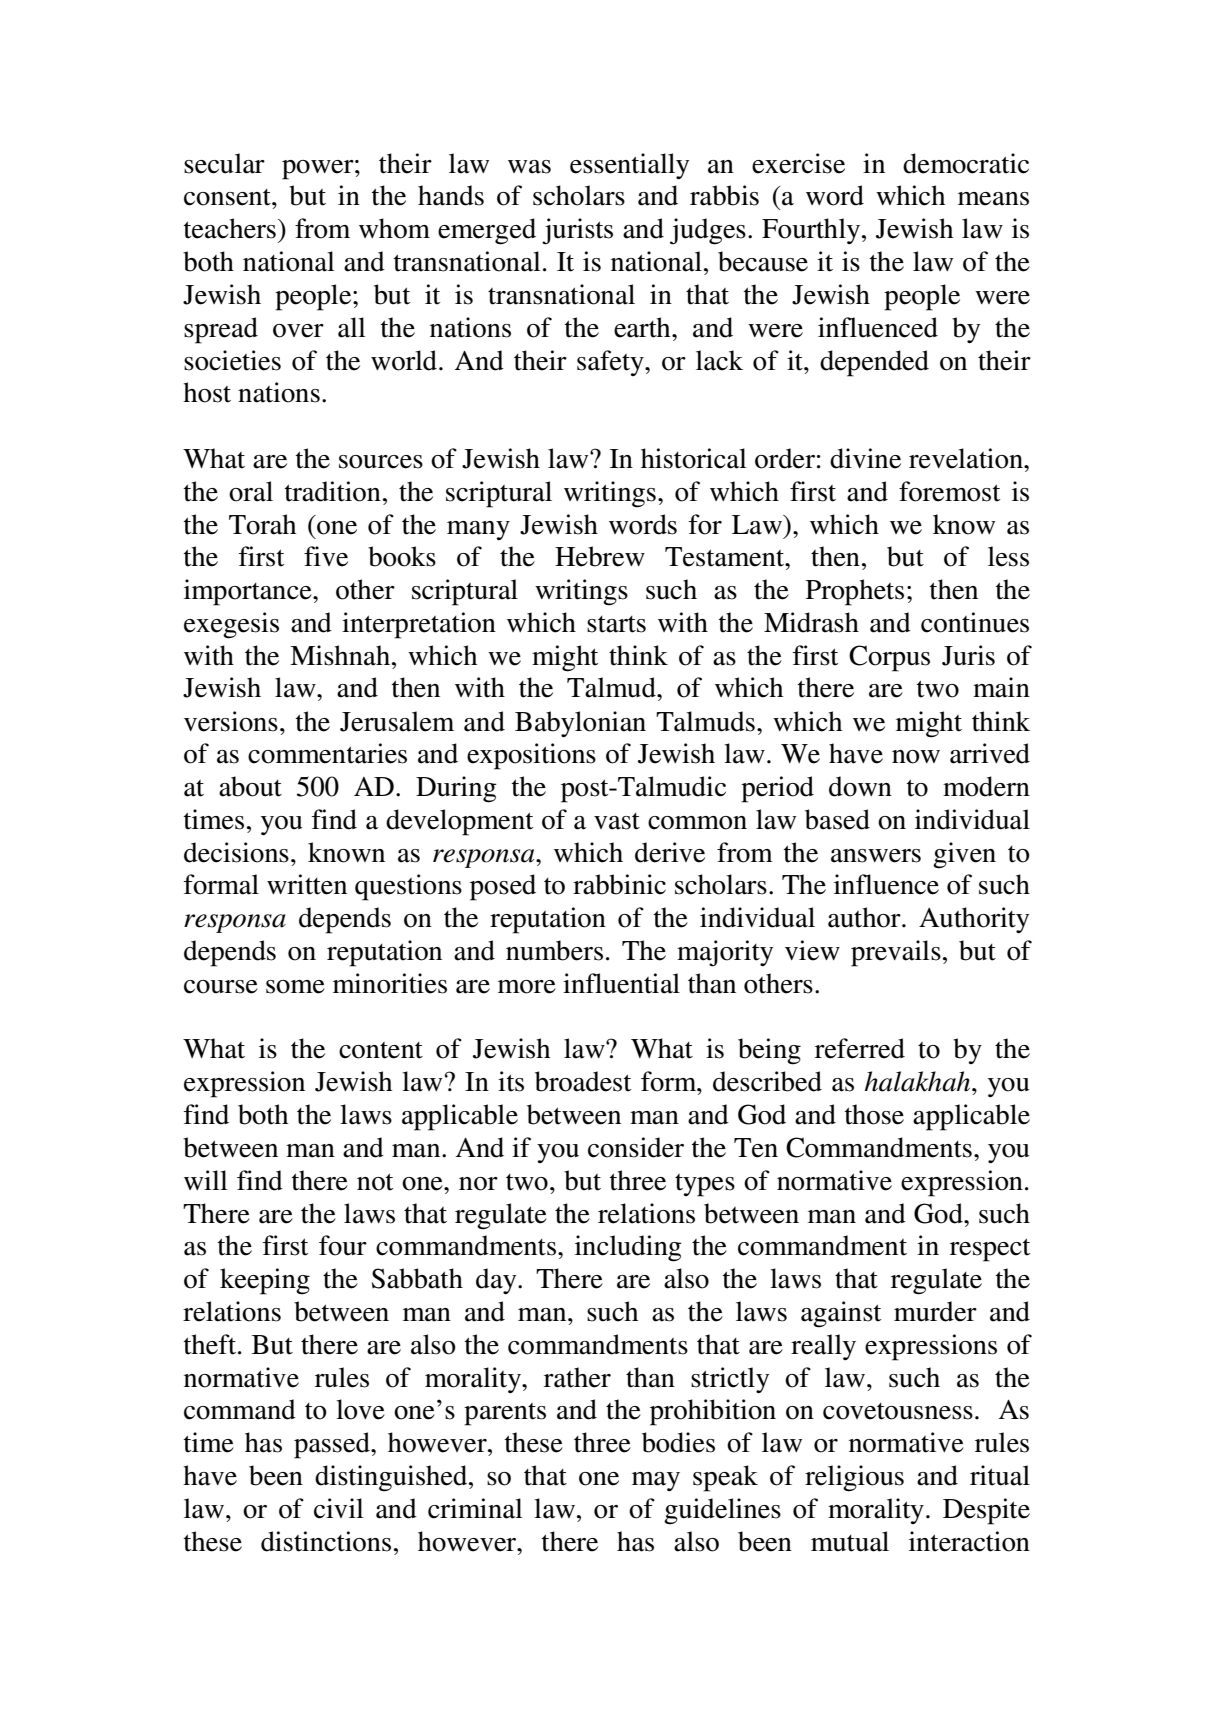 This screenshot has height=1716, width=1213. I want to click on vast, so click(617, 821).
